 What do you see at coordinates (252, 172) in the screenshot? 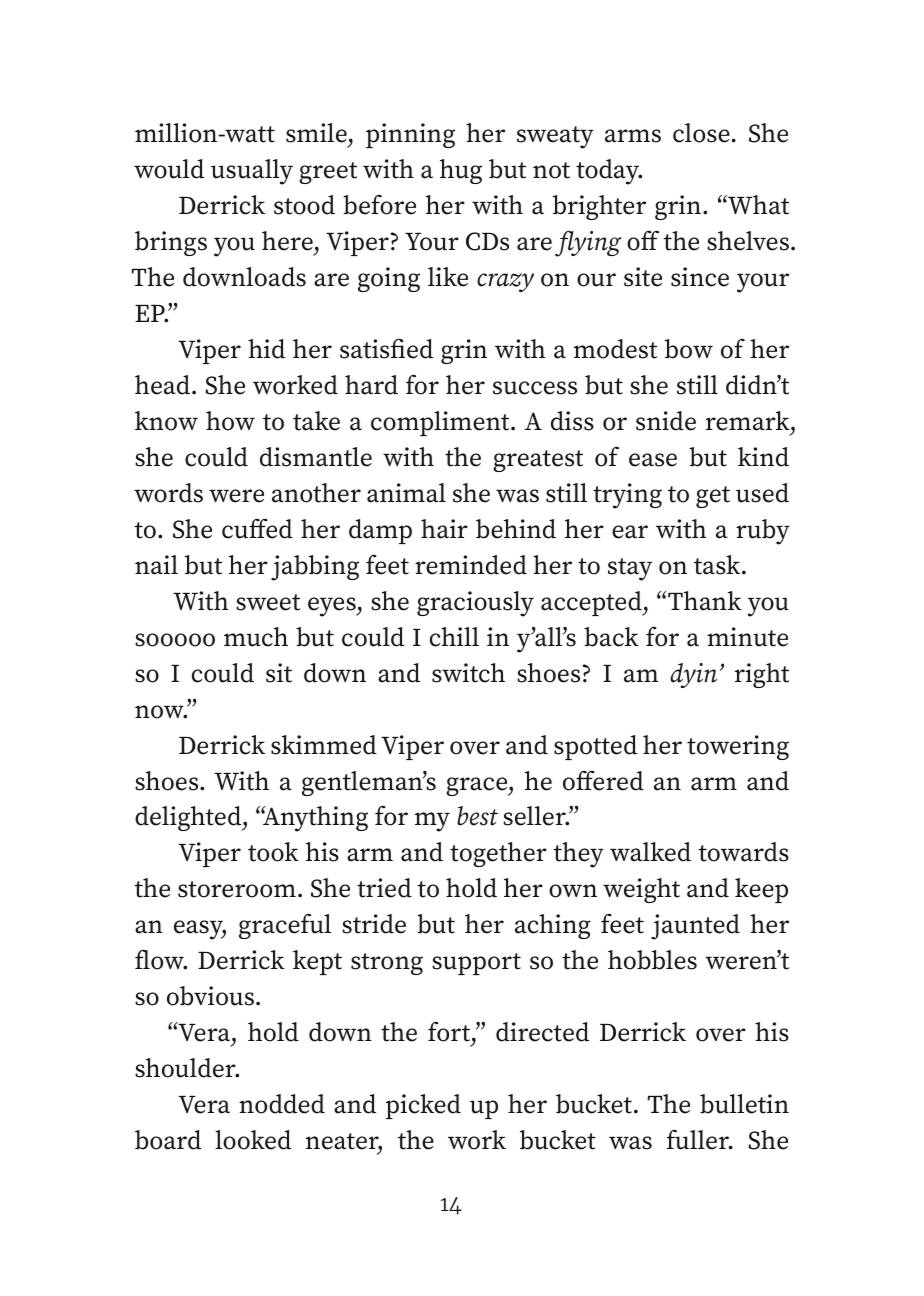
I see `usually` at bounding box center [252, 172].
